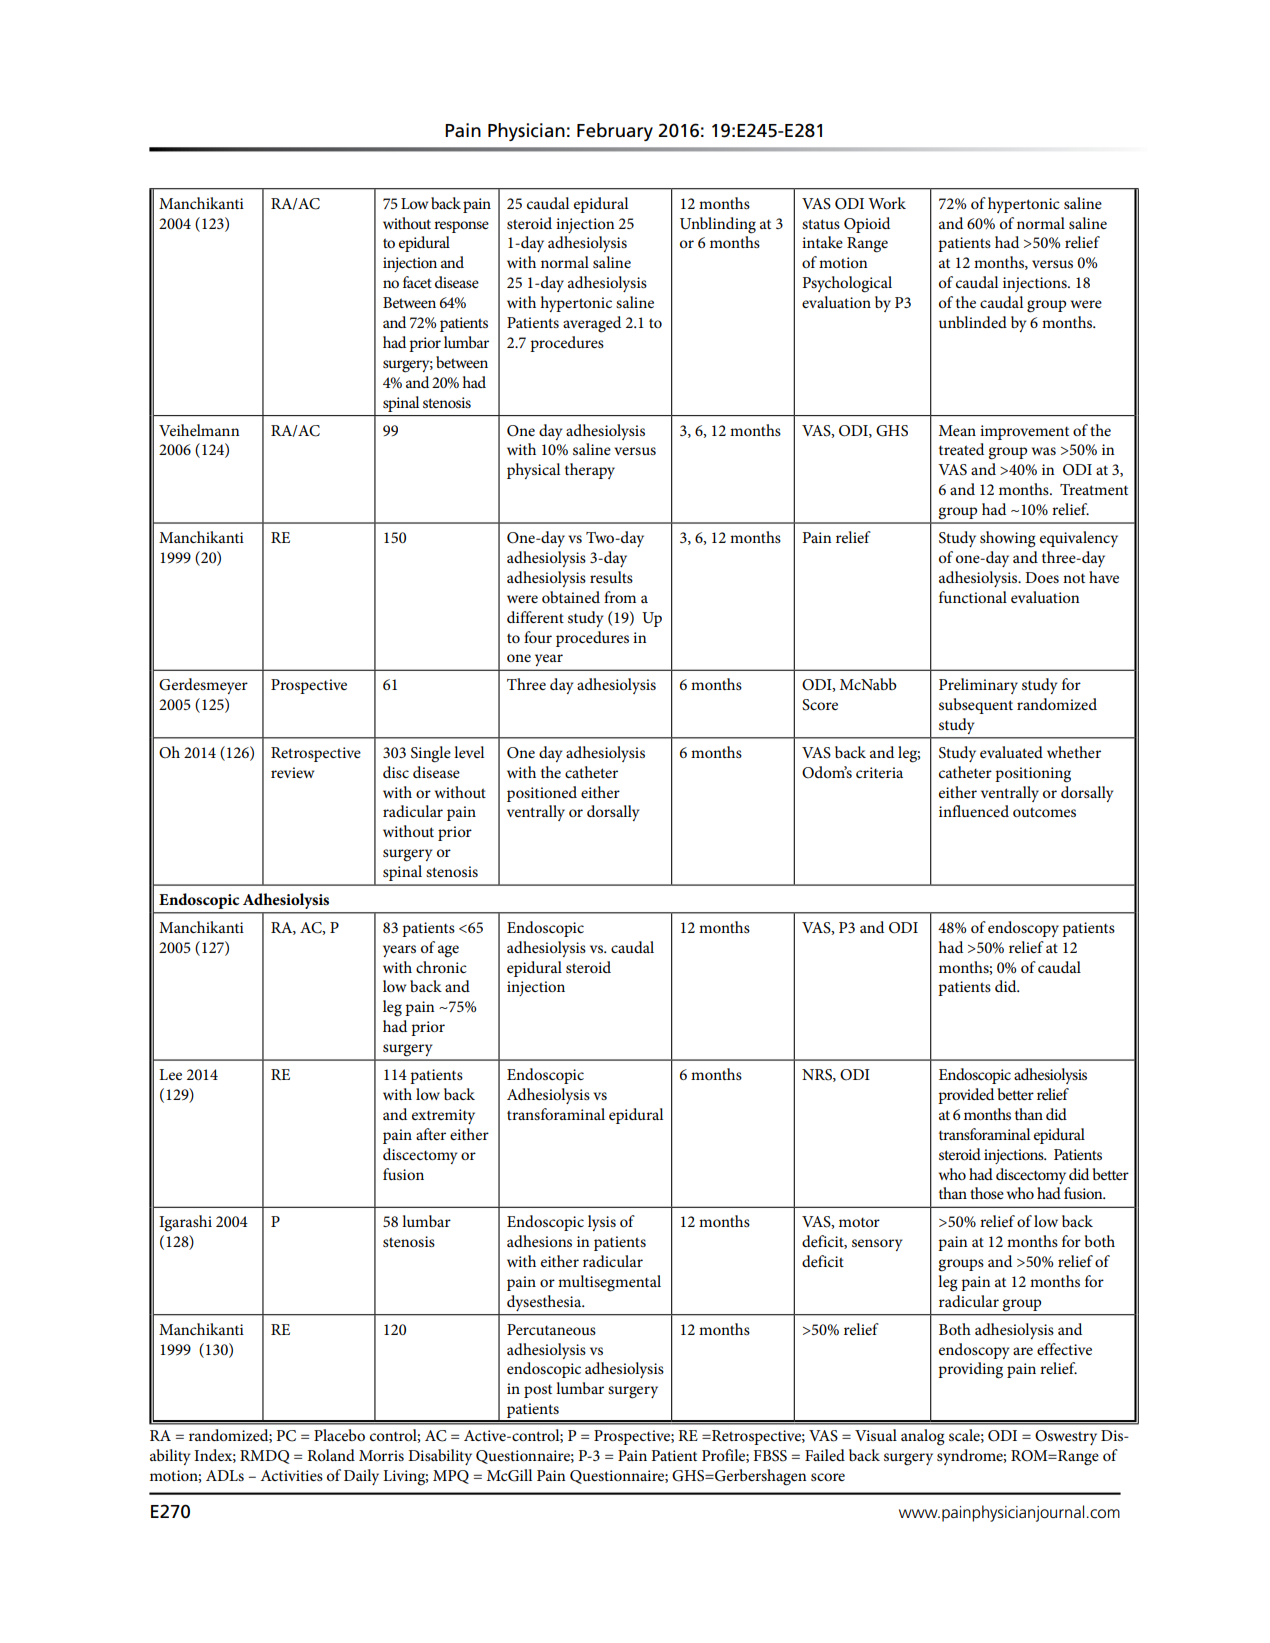 Image resolution: width=1270 pixels, height=1643 pixels. I want to click on Lee, so click(170, 1074).
